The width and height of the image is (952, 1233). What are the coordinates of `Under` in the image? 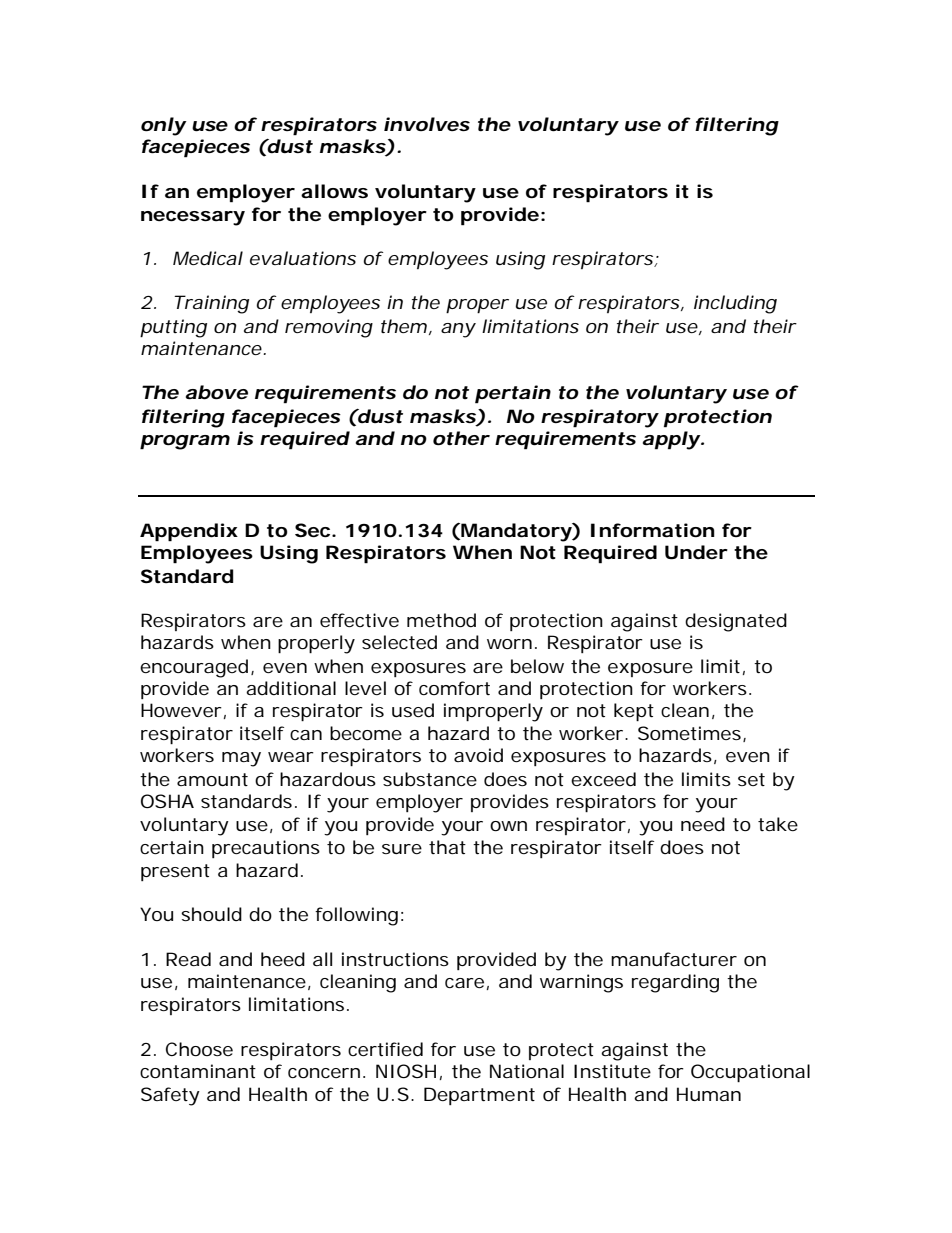 It's located at (696, 552).
